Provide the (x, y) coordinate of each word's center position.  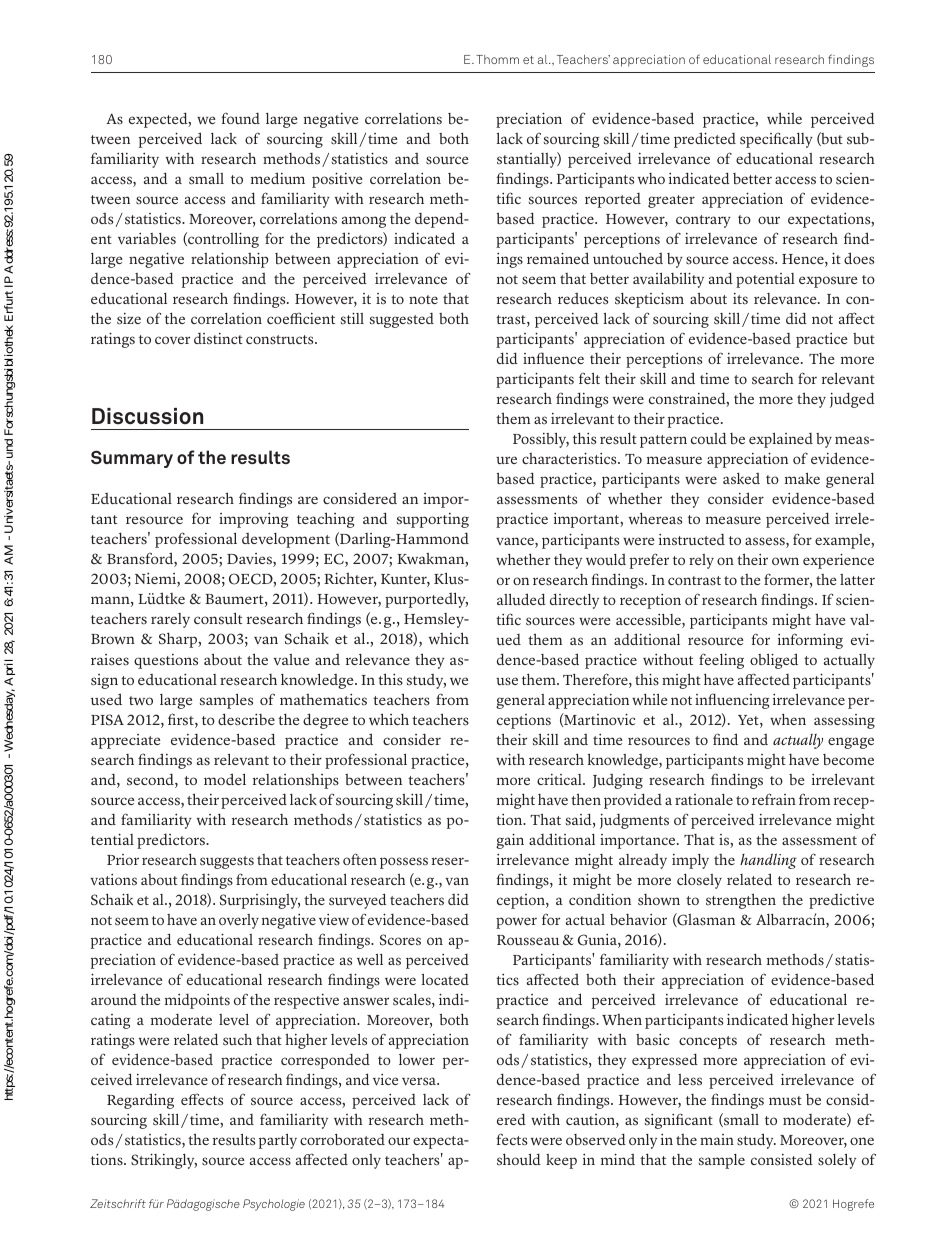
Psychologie (274, 1205)
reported (613, 200)
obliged (774, 661)
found (240, 118)
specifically (776, 140)
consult (218, 618)
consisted (782, 1159)
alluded (521, 599)
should (519, 1159)
